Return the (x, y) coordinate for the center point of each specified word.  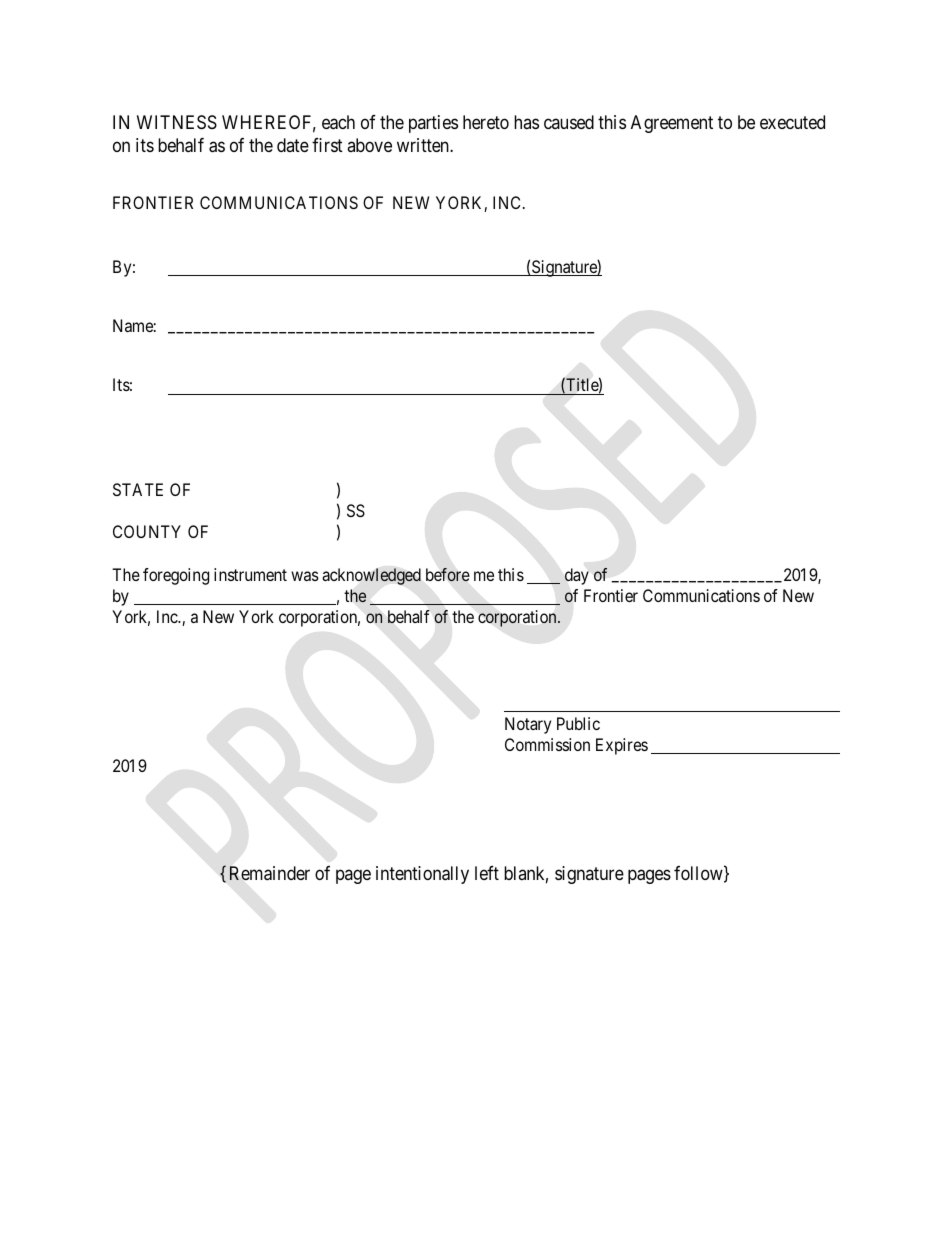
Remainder (270, 873)
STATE (138, 489)
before (448, 575)
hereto (486, 122)
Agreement (672, 124)
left (487, 873)
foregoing (176, 576)
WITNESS (177, 122)
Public (578, 723)
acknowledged (371, 576)
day (577, 576)
